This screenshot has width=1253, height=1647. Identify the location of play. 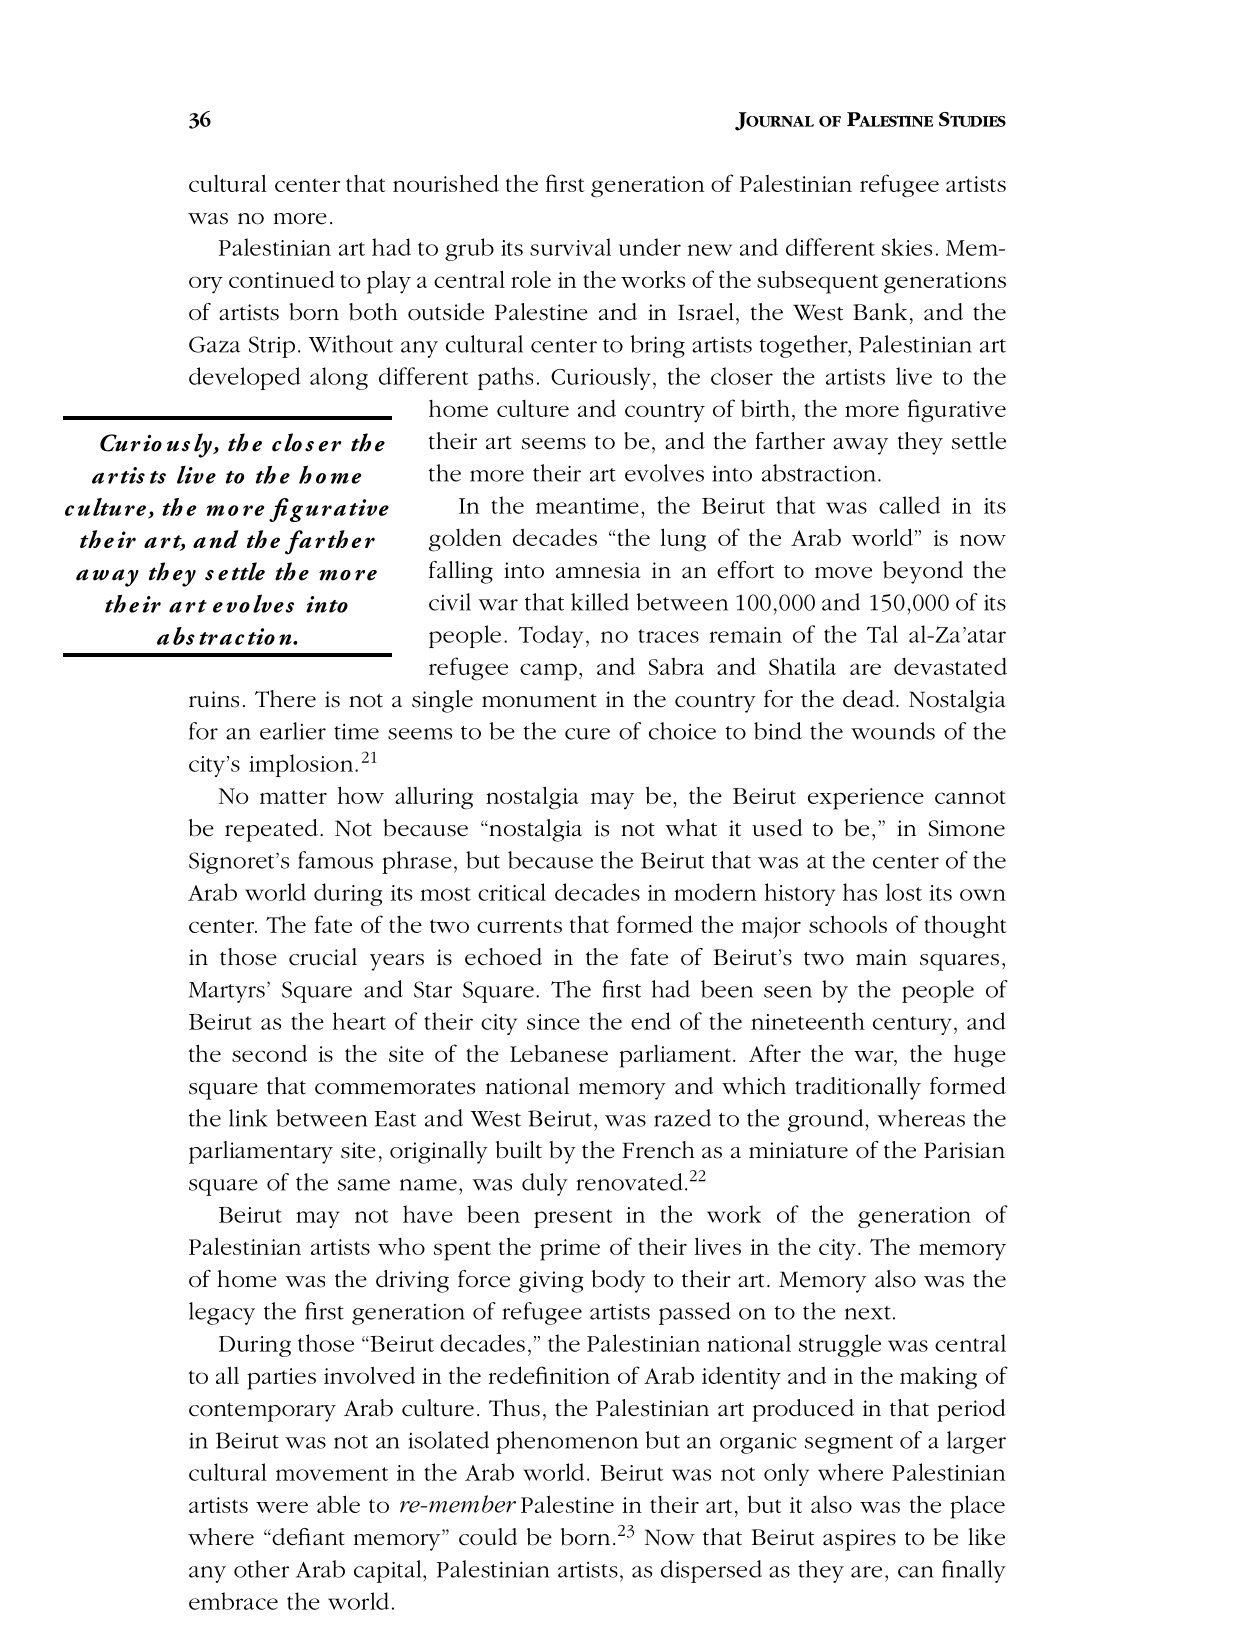
(389, 282).
